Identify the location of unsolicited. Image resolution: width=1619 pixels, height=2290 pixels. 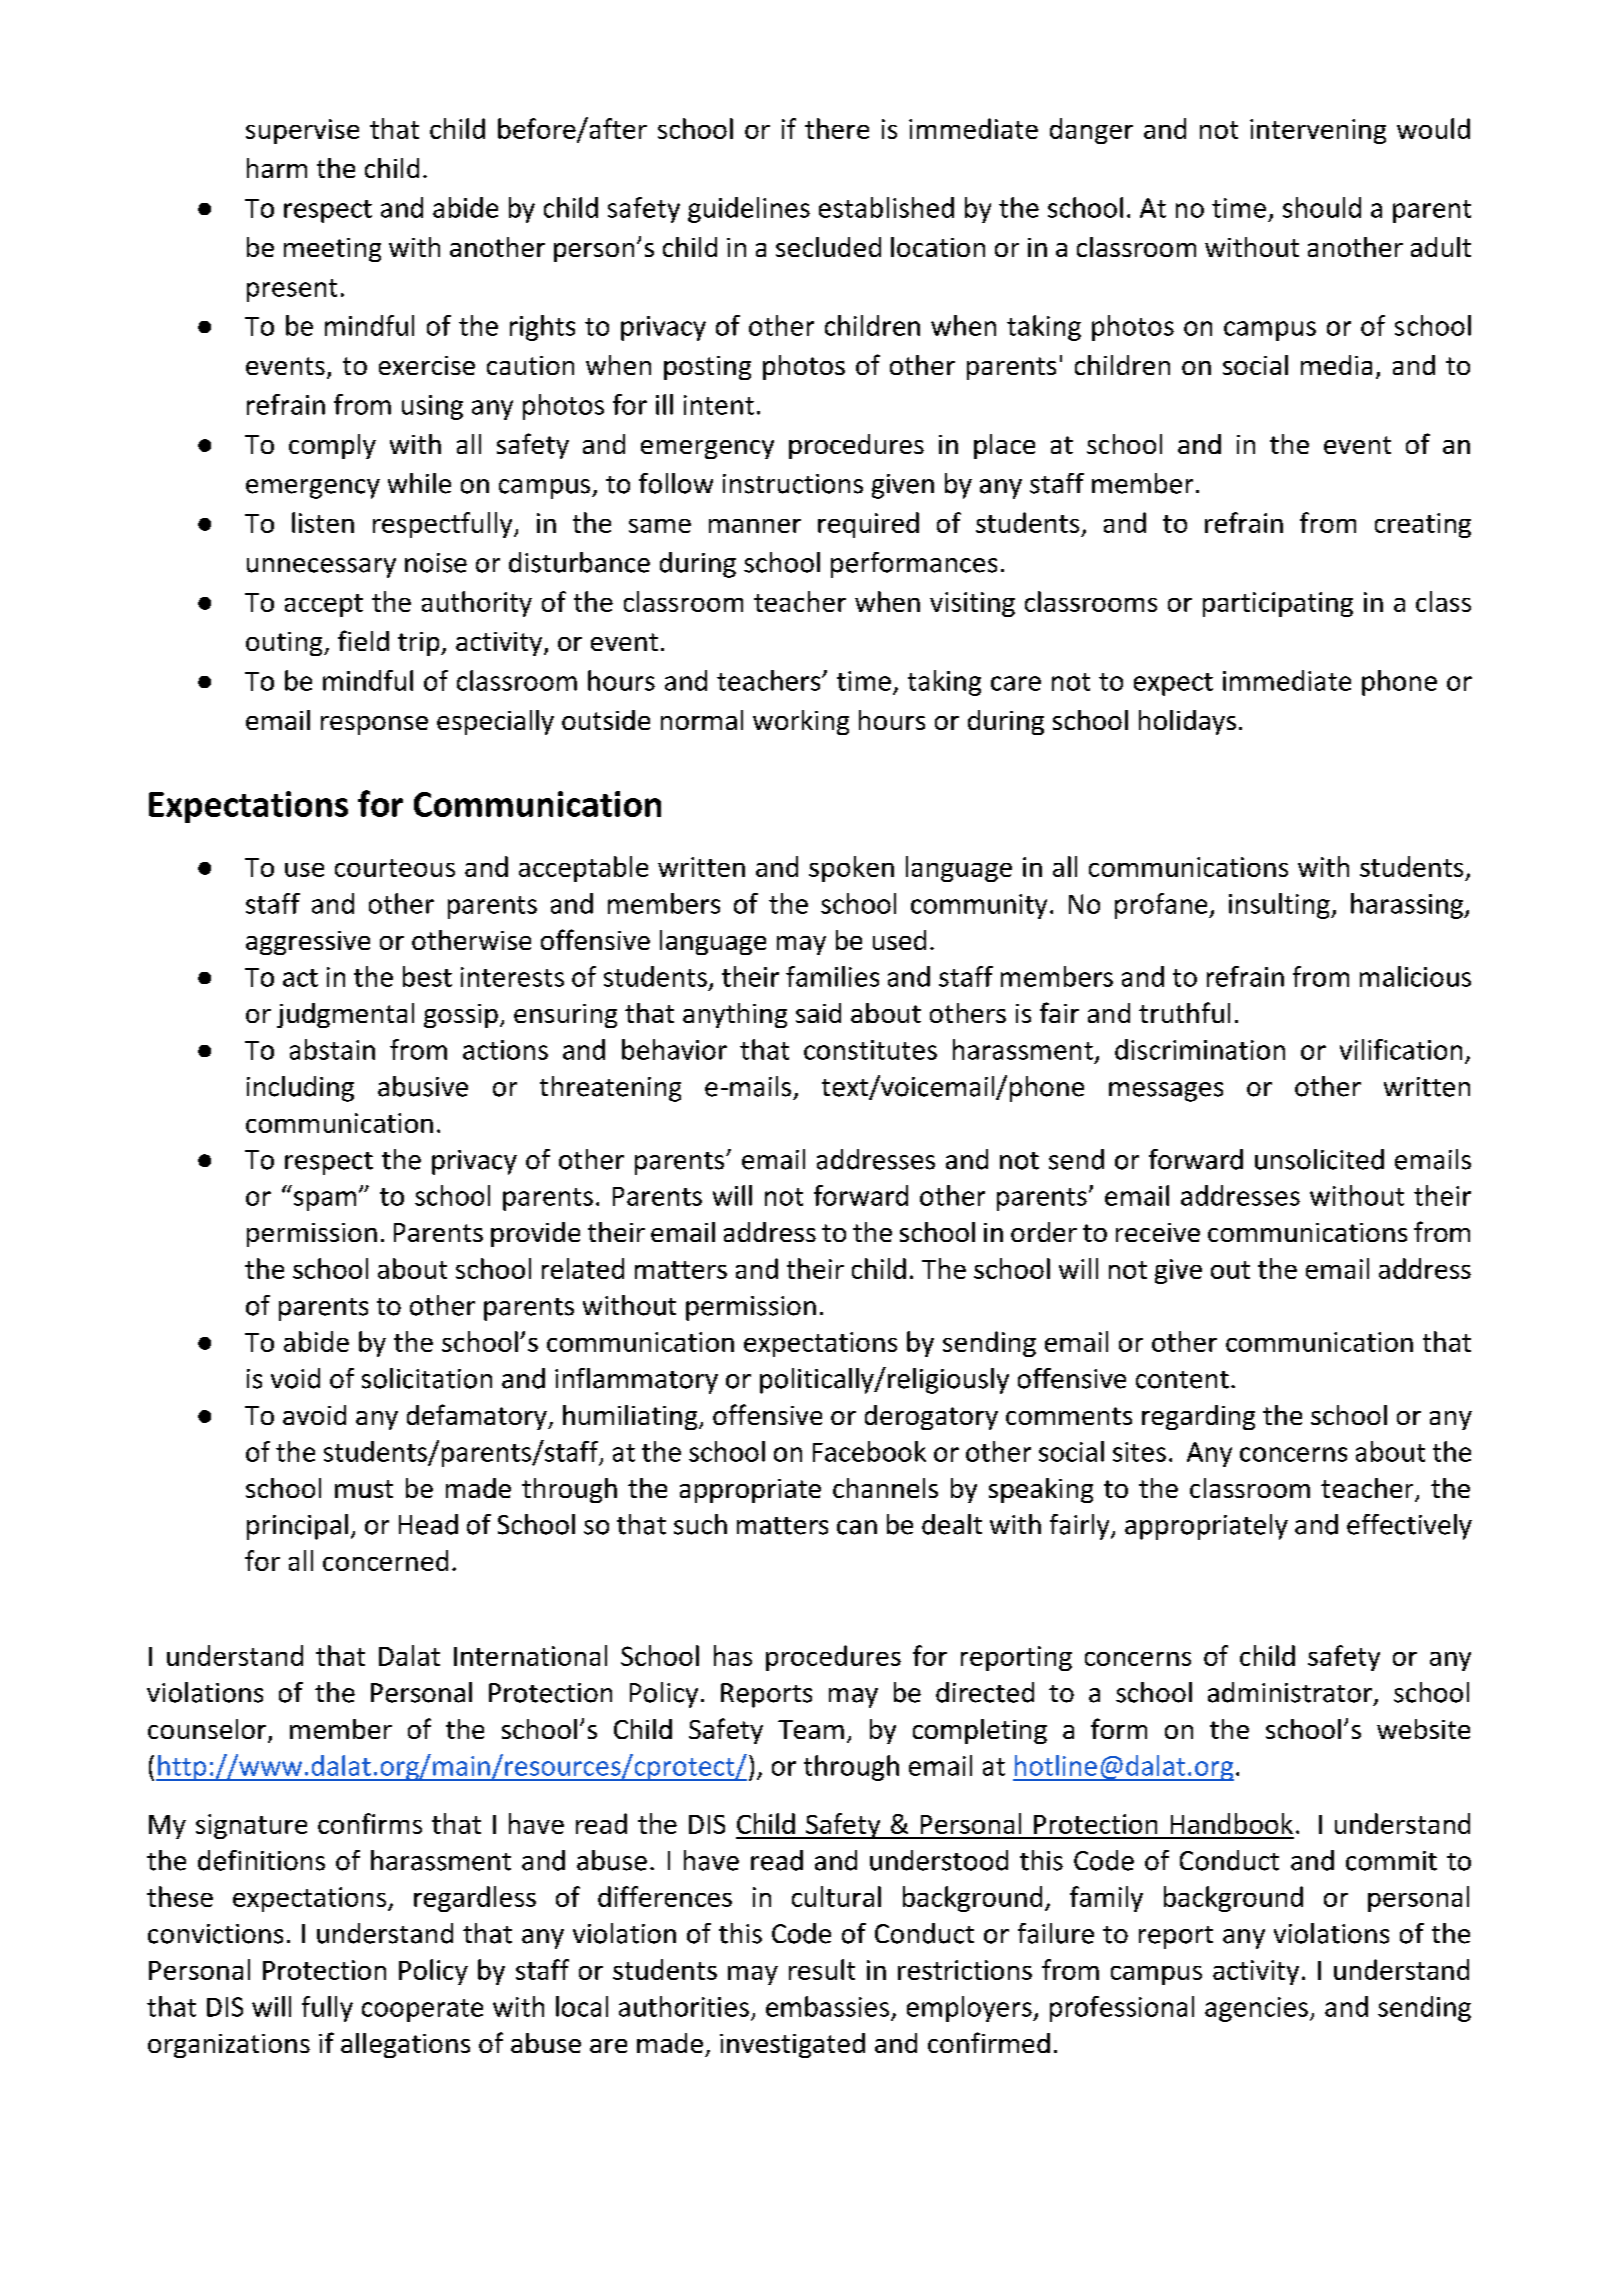
(1319, 1159).
